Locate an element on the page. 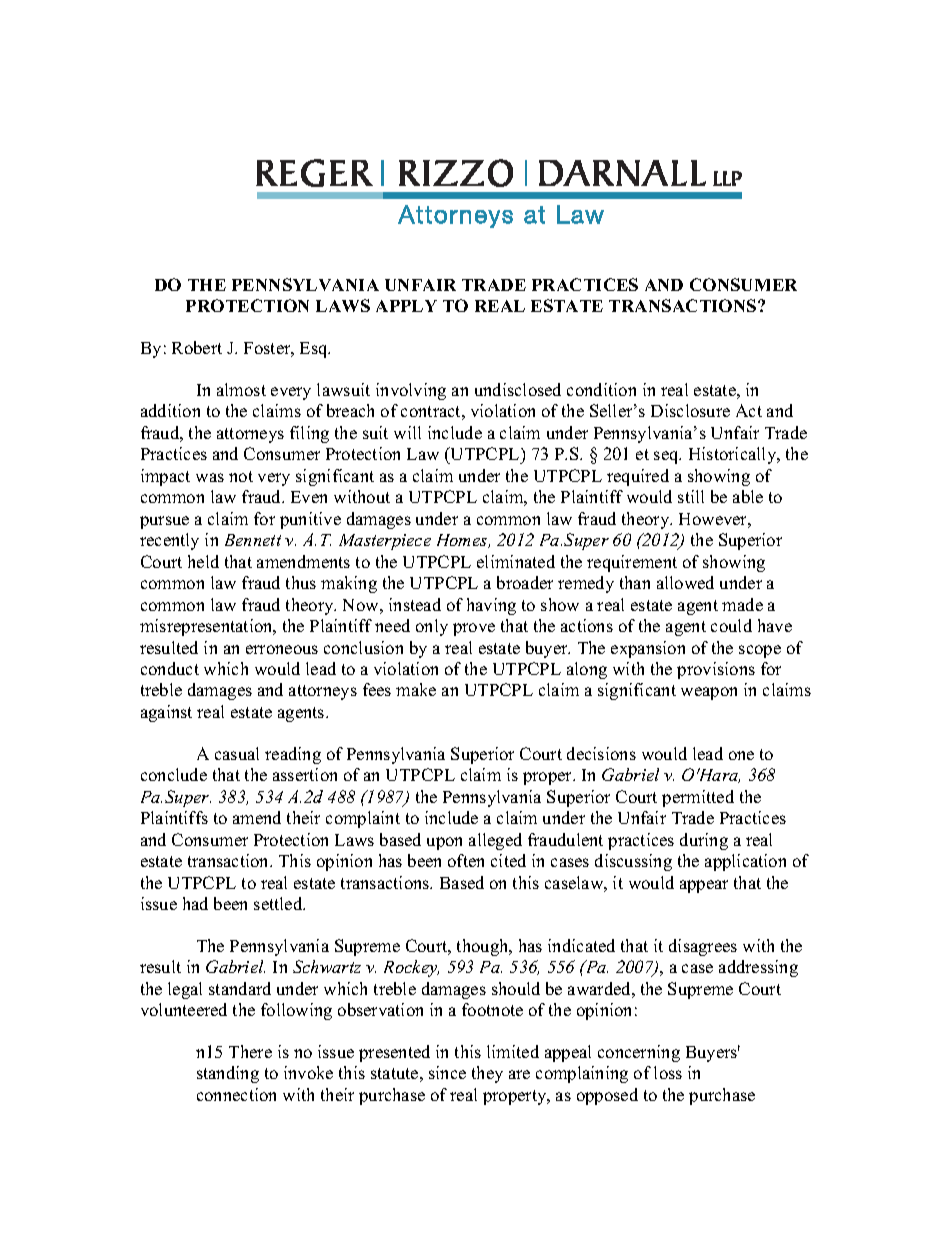 The height and width of the document is (1233, 952). loss is located at coordinates (668, 1072).
